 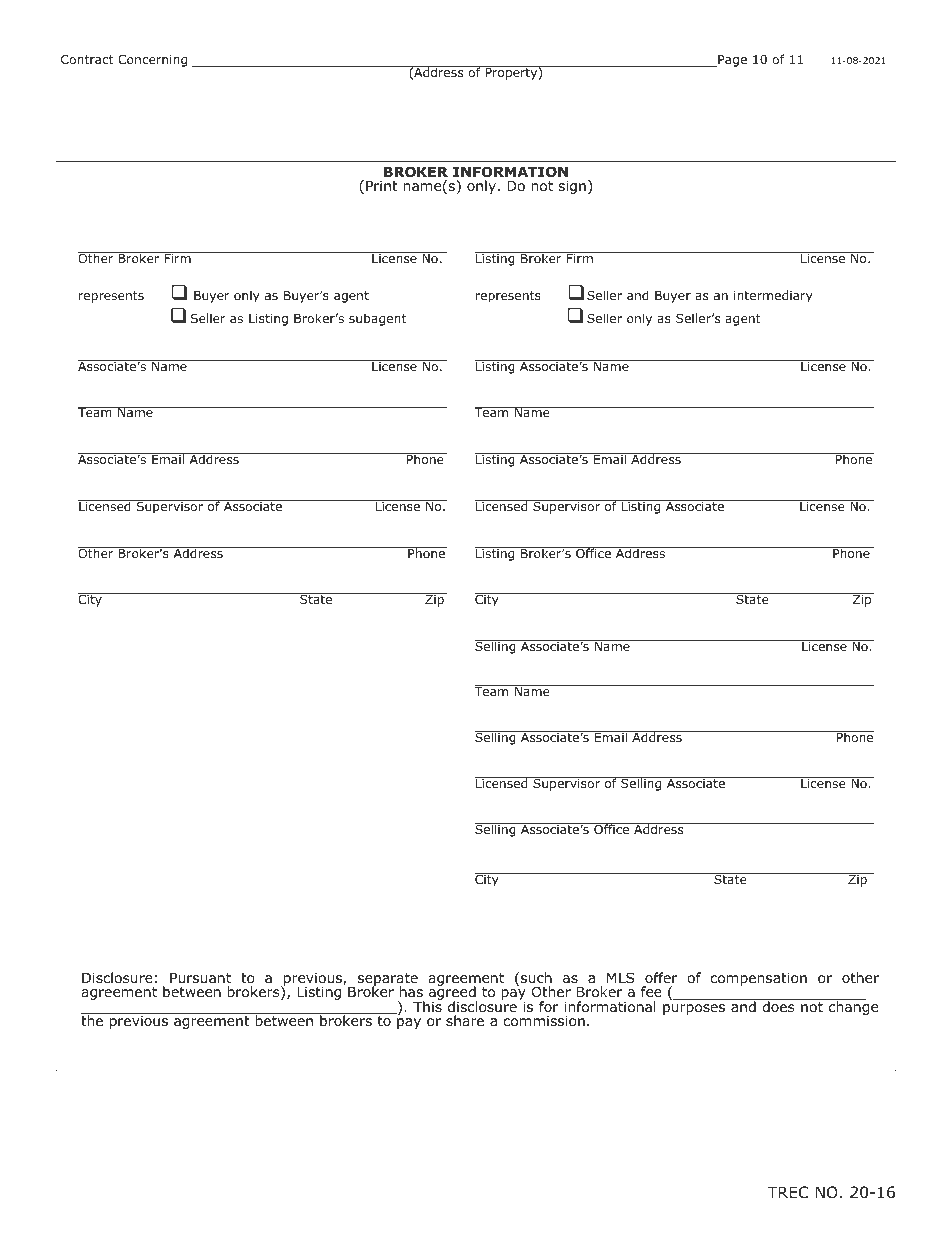 What do you see at coordinates (661, 977) in the screenshot?
I see `offer` at bounding box center [661, 977].
